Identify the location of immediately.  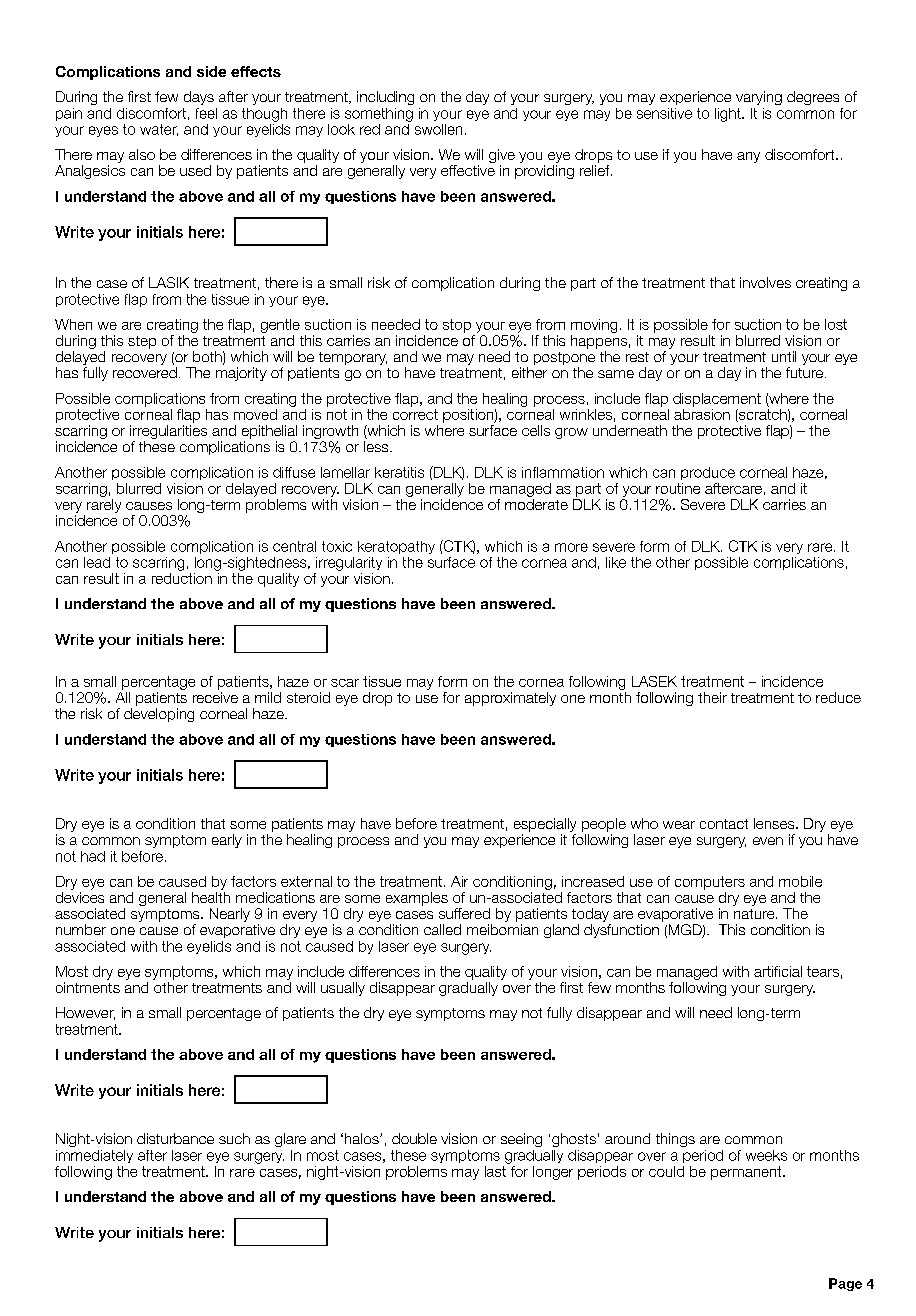
(94, 1156).
